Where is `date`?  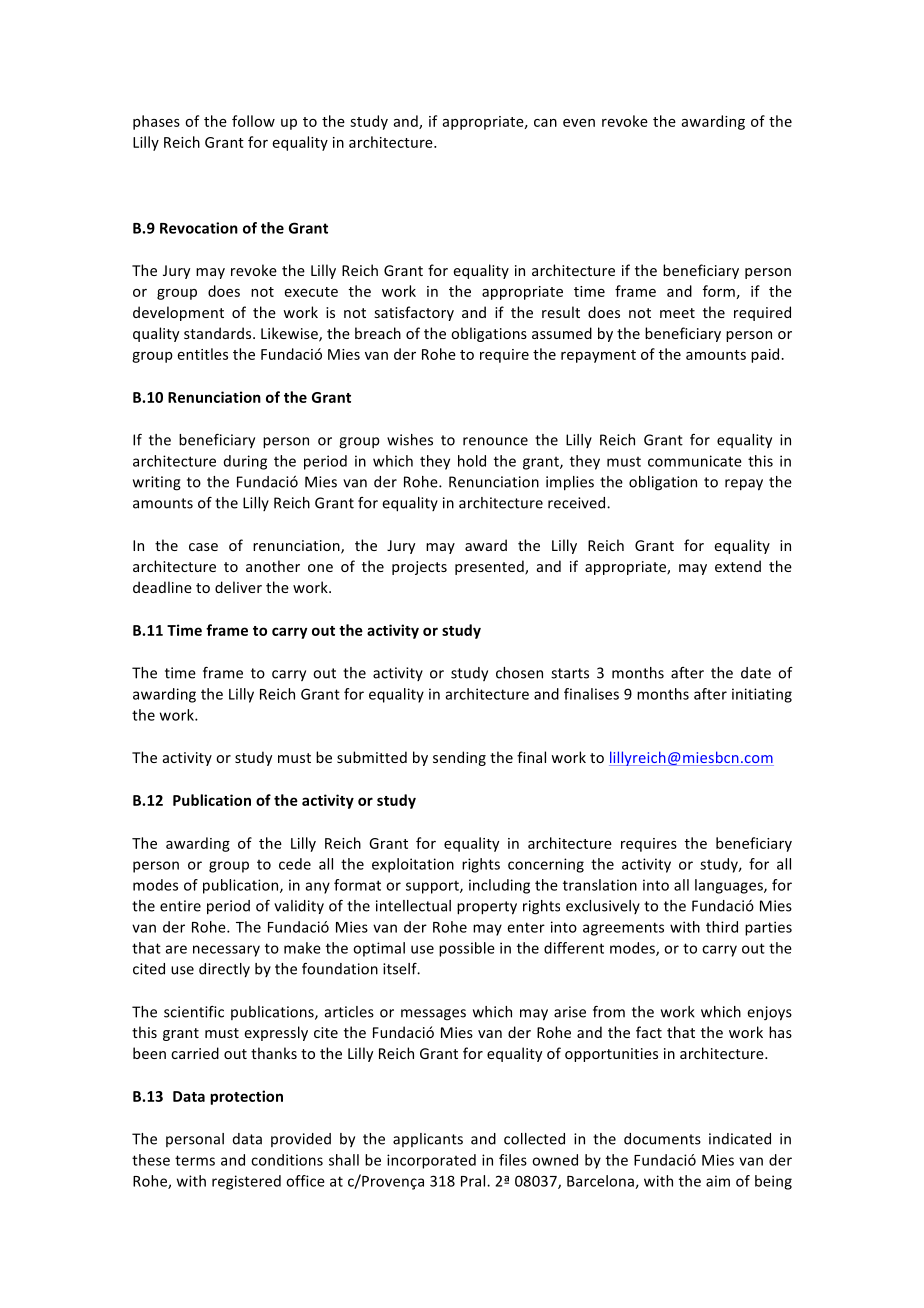
date is located at coordinates (756, 673).
